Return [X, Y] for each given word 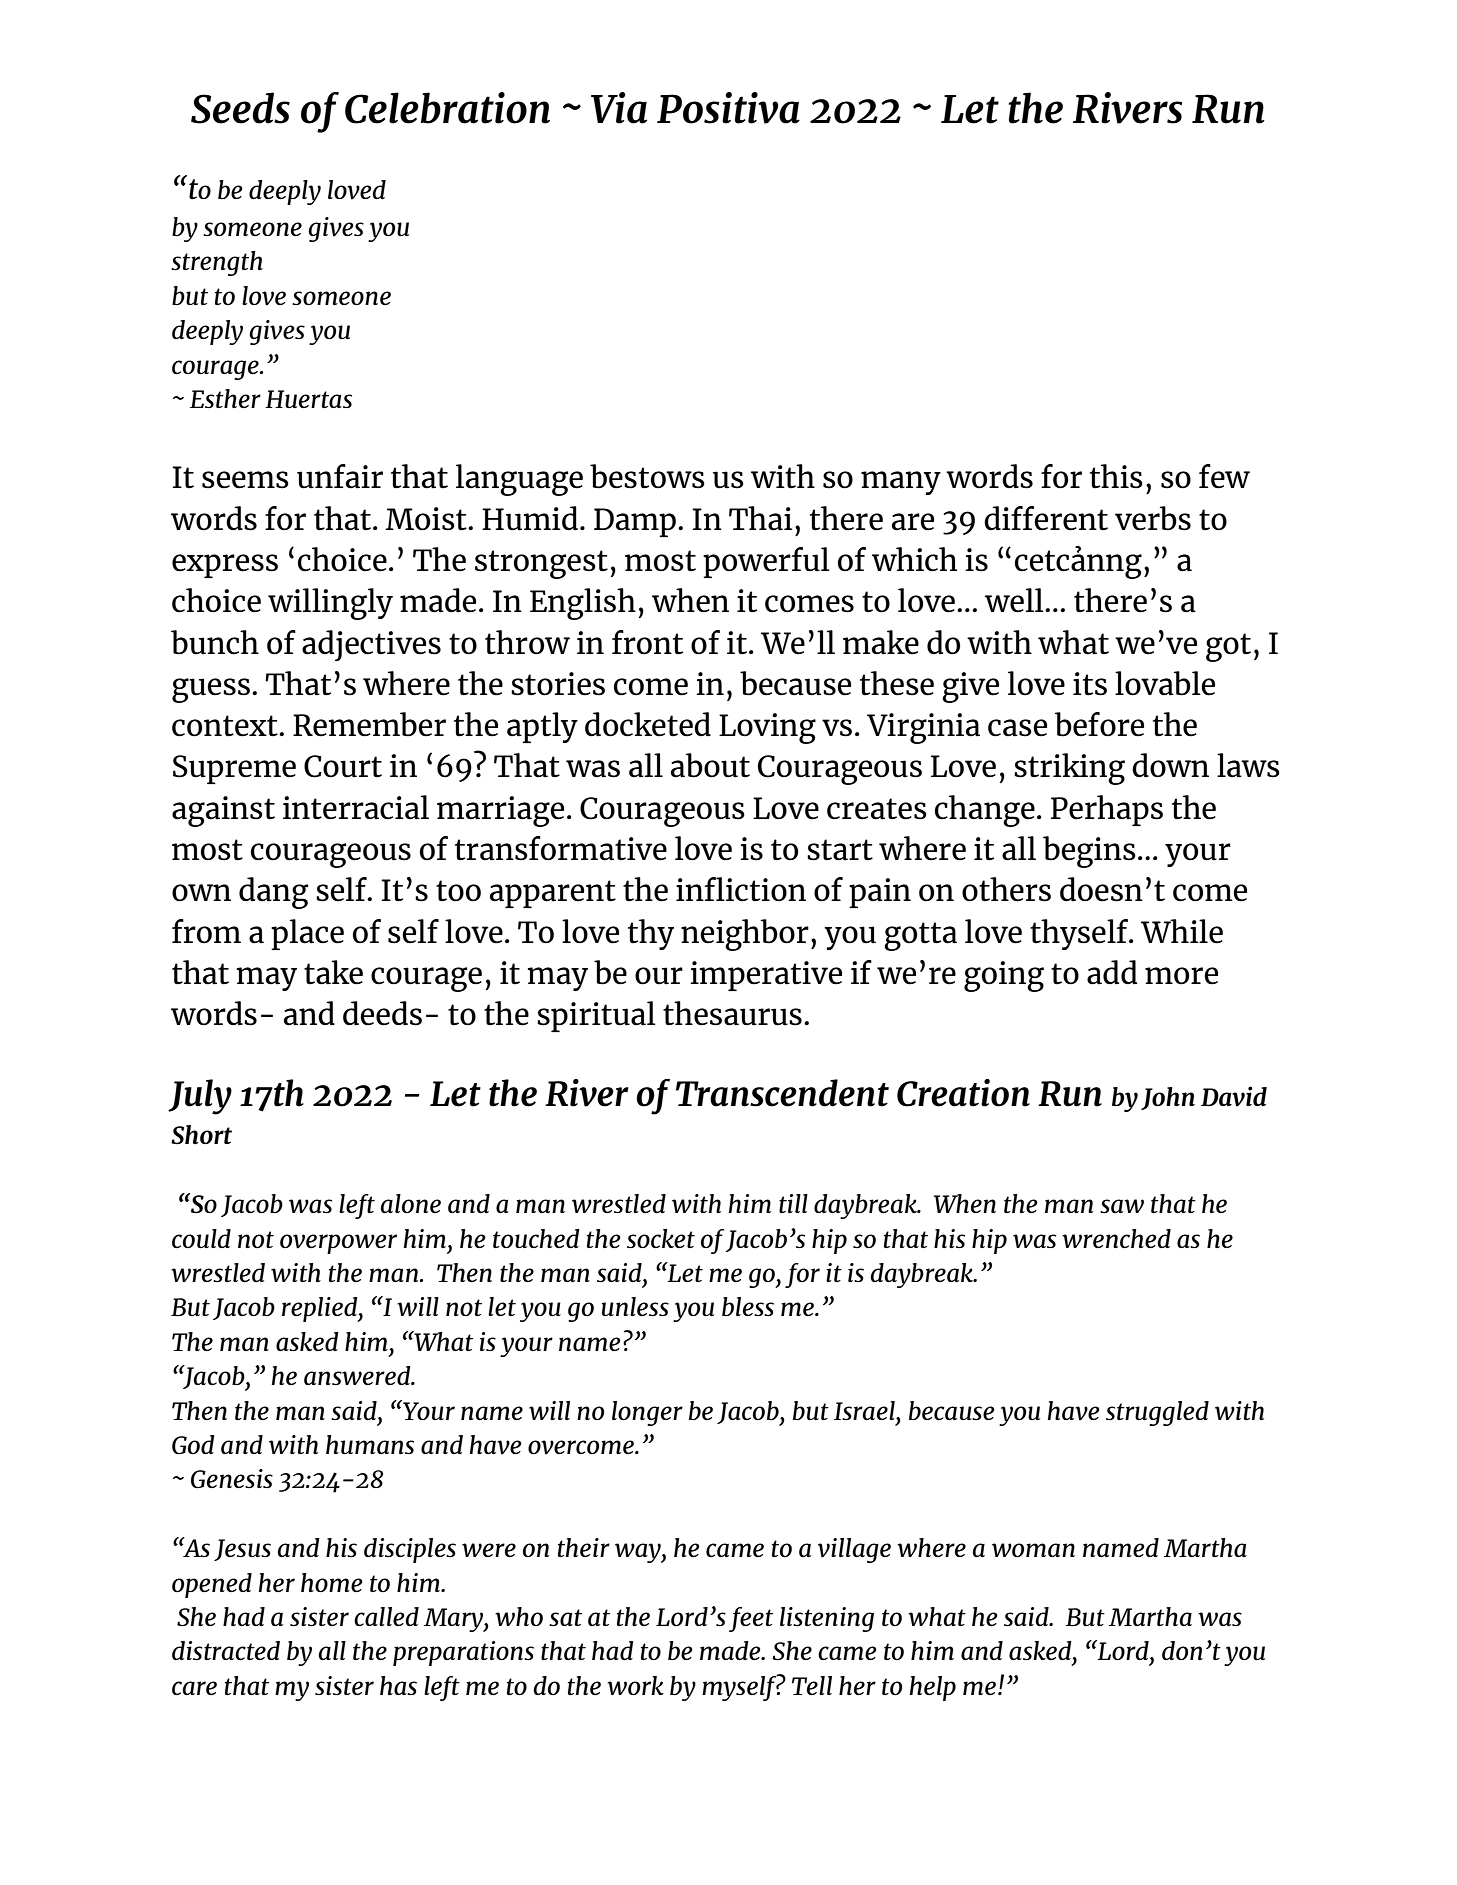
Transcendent [782, 1093]
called [386, 1616]
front [647, 642]
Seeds [240, 108]
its [1090, 684]
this [1116, 476]
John [1168, 1098]
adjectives [371, 645]
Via [619, 108]
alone [410, 1203]
